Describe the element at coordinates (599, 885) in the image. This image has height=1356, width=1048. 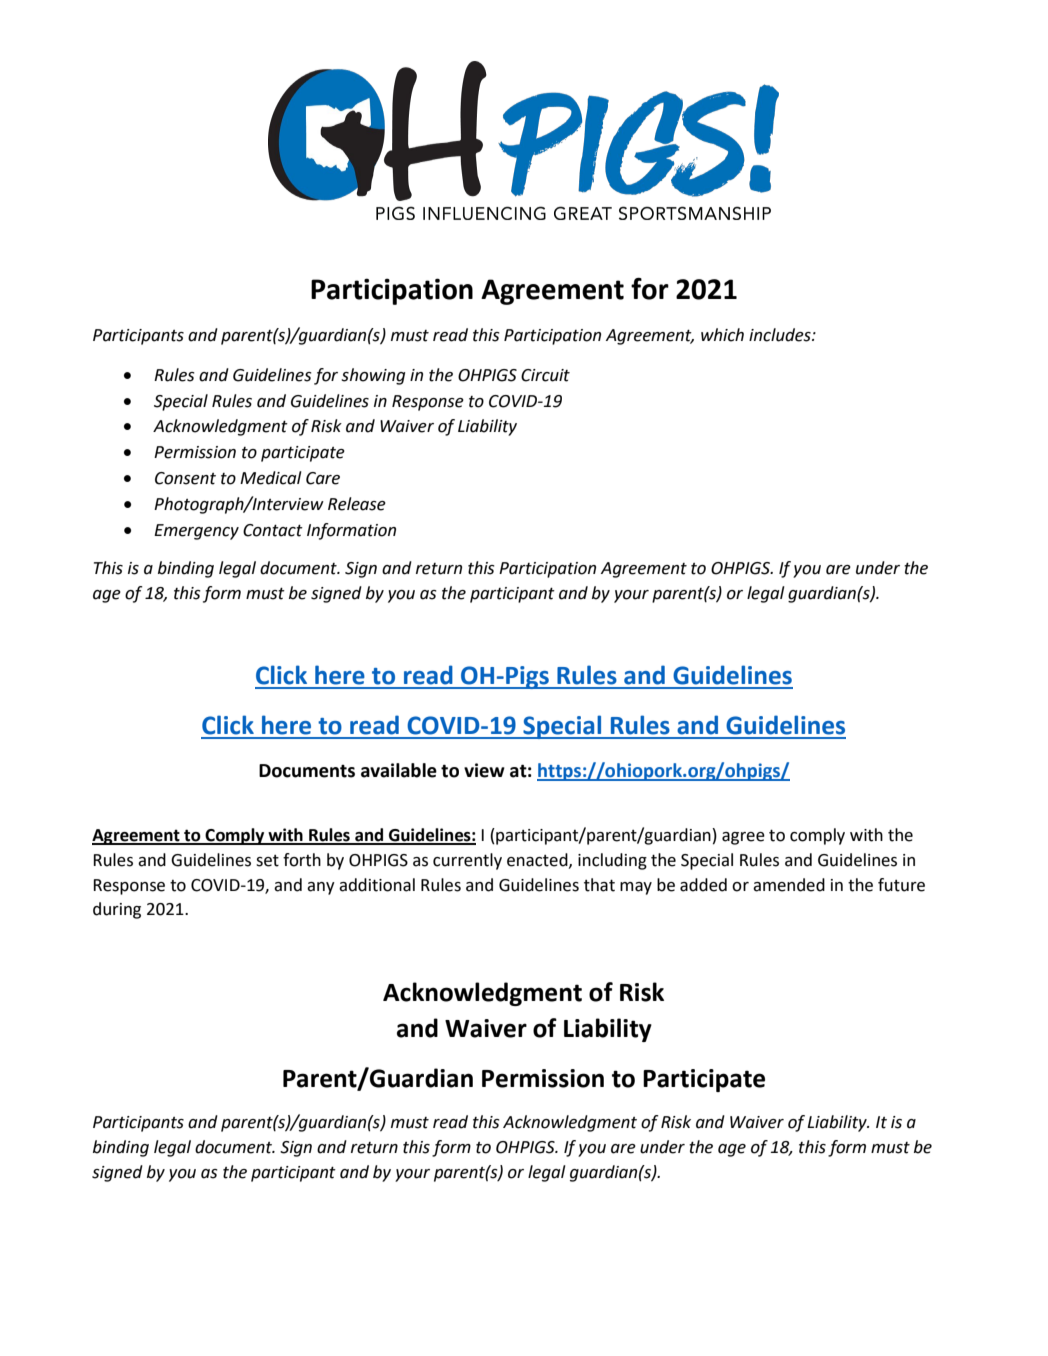
I see `that` at that location.
